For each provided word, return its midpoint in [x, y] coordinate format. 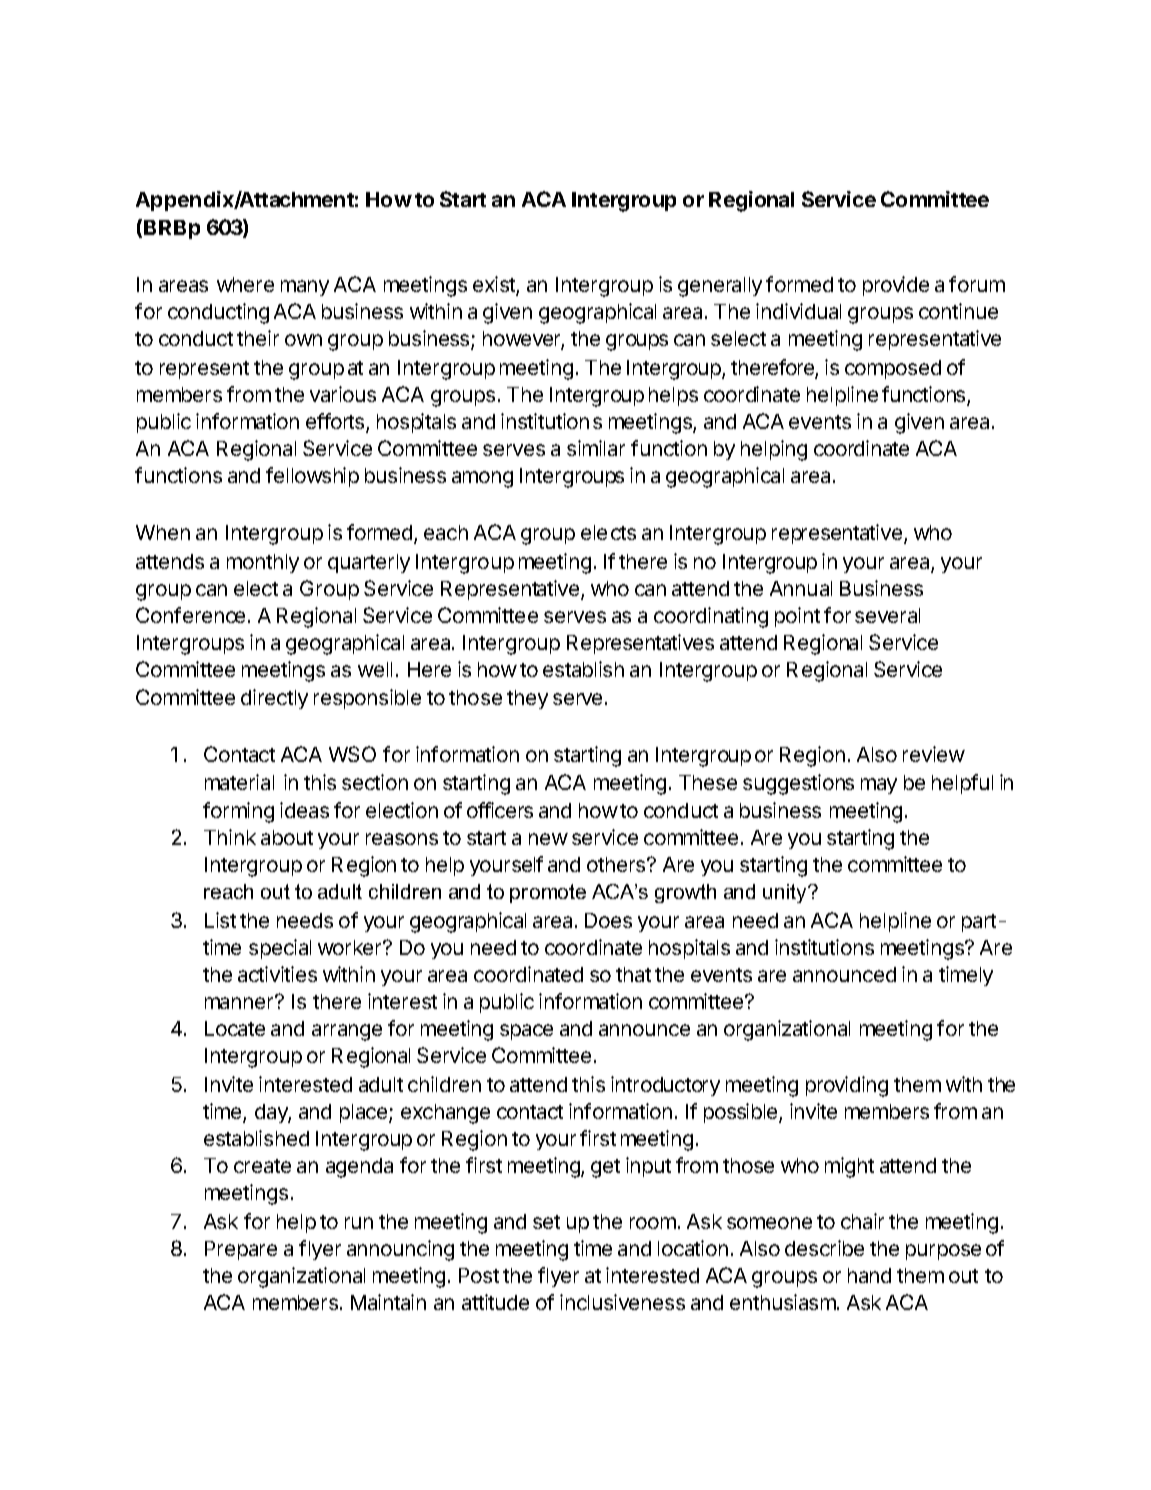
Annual [801, 588]
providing [847, 1086]
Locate [235, 1028]
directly [274, 699]
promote [548, 893]
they [527, 699]
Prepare [241, 1250]
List [220, 920]
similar [596, 448]
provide [896, 286]
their [258, 338]
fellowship [312, 477]
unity [786, 893]
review [934, 754]
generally [720, 287]
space [526, 1032]
